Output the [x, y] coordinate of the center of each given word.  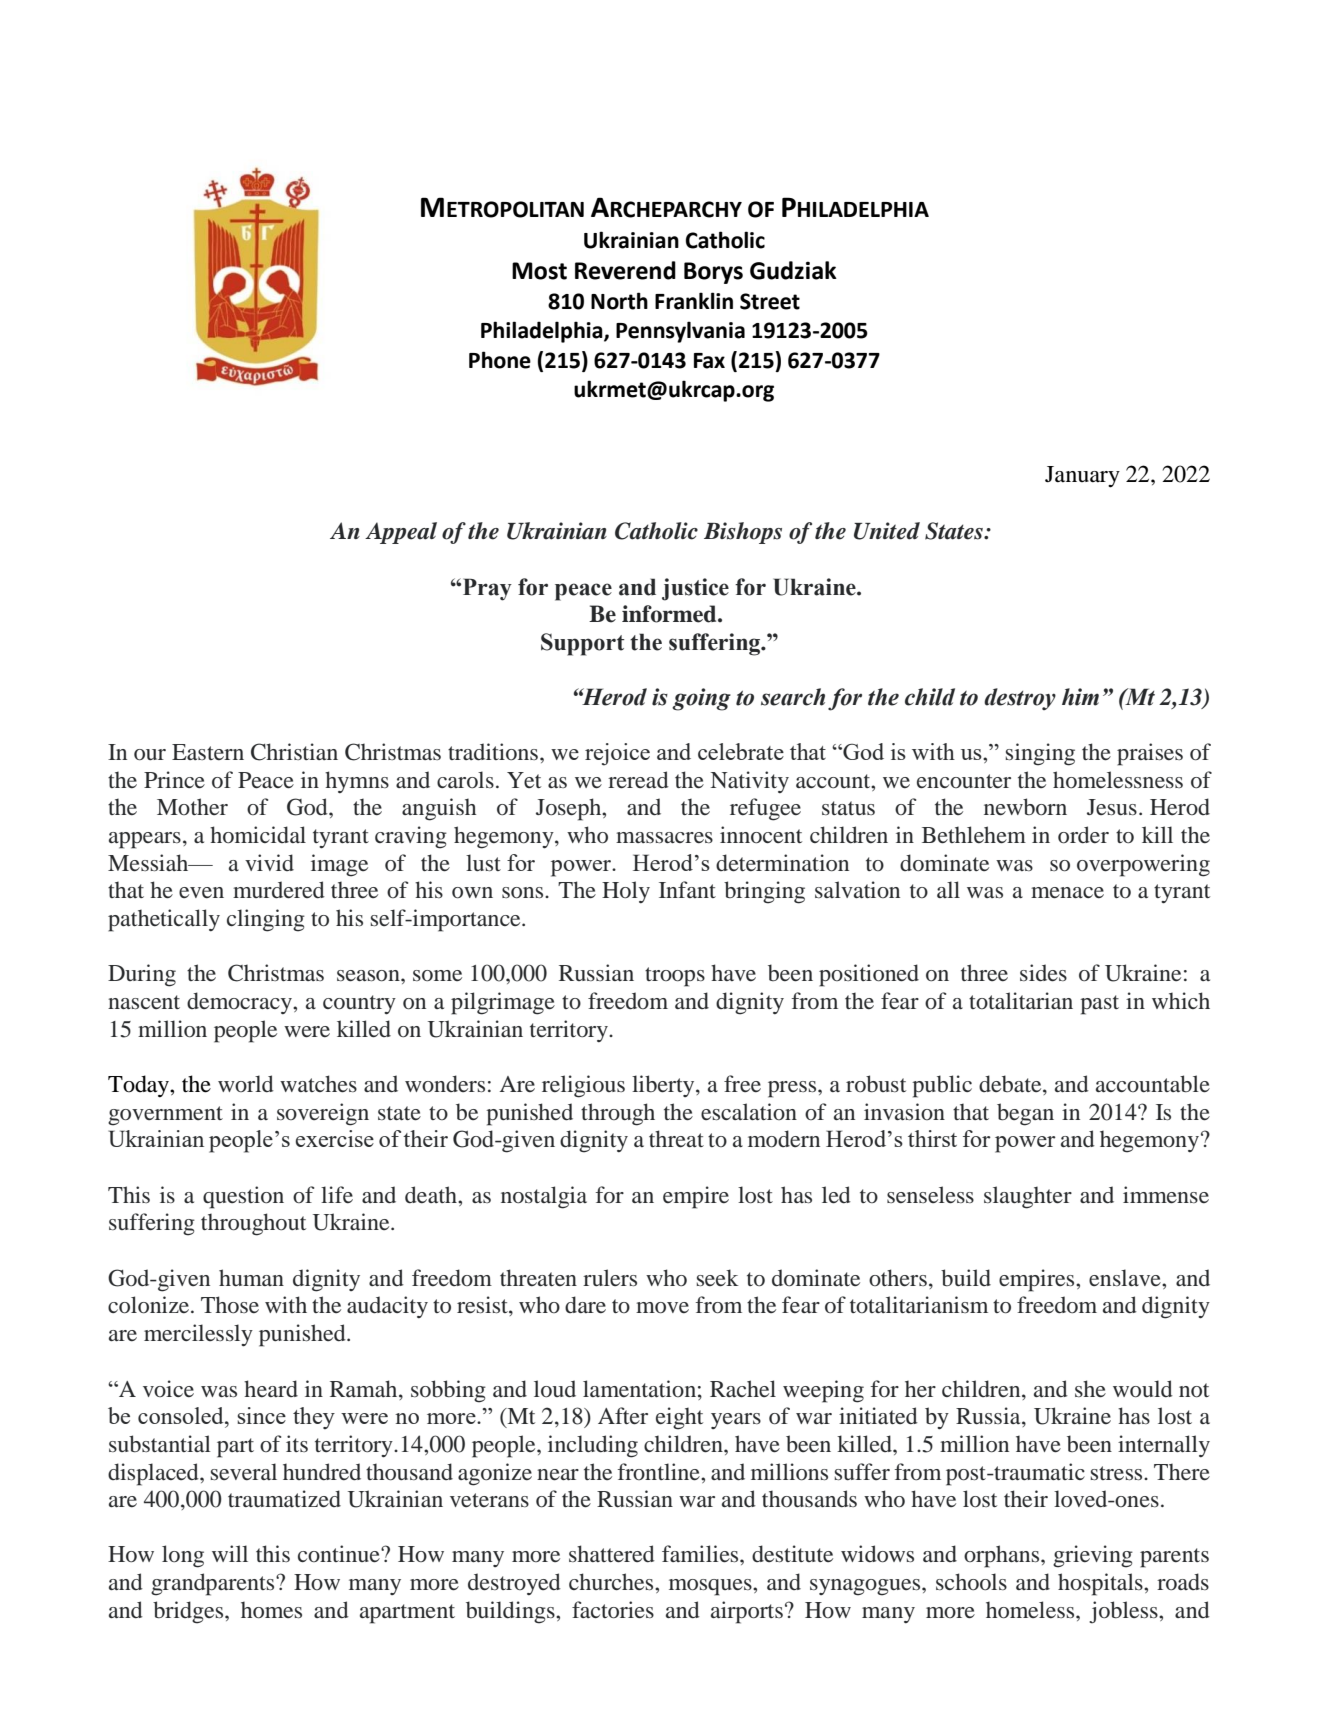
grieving [1093, 1556]
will [230, 1553]
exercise [335, 1138]
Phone [500, 360]
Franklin [694, 301]
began [1025, 1114]
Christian [294, 752]
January [1082, 477]
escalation [749, 1111]
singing [1040, 754]
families [701, 1554]
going [701, 699]
